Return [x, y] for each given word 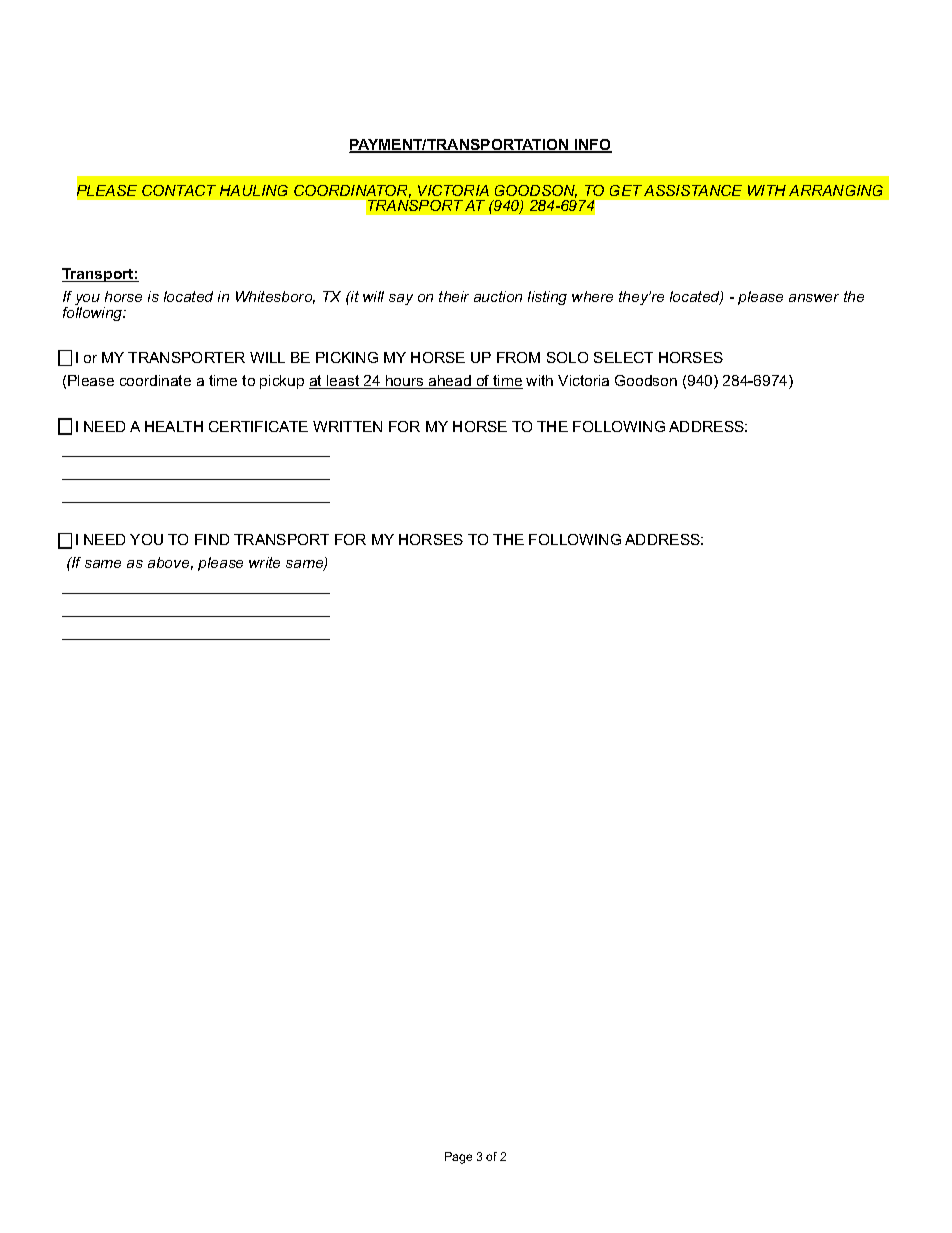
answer [814, 298]
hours [405, 382]
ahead [450, 382]
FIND [212, 539]
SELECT [623, 357]
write [264, 562]
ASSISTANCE [693, 190]
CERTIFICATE [258, 426]
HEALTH [174, 426]
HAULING [254, 190]
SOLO [567, 357]
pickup [282, 382]
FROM [518, 357]
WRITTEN [347, 426]
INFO [592, 146]
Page [458, 1158]
